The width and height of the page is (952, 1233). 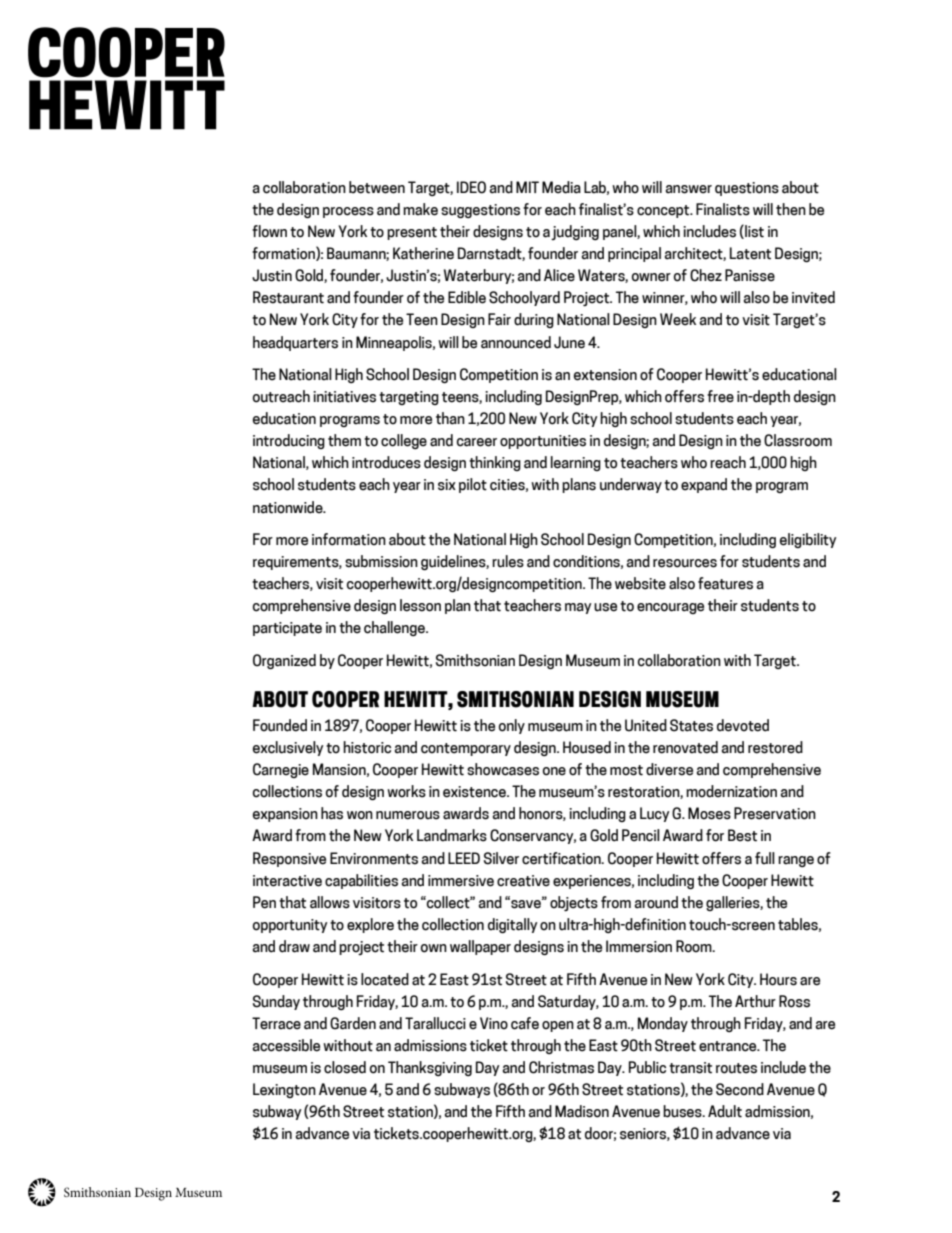 What do you see at coordinates (731, 791) in the page?
I see `modernization` at bounding box center [731, 791].
